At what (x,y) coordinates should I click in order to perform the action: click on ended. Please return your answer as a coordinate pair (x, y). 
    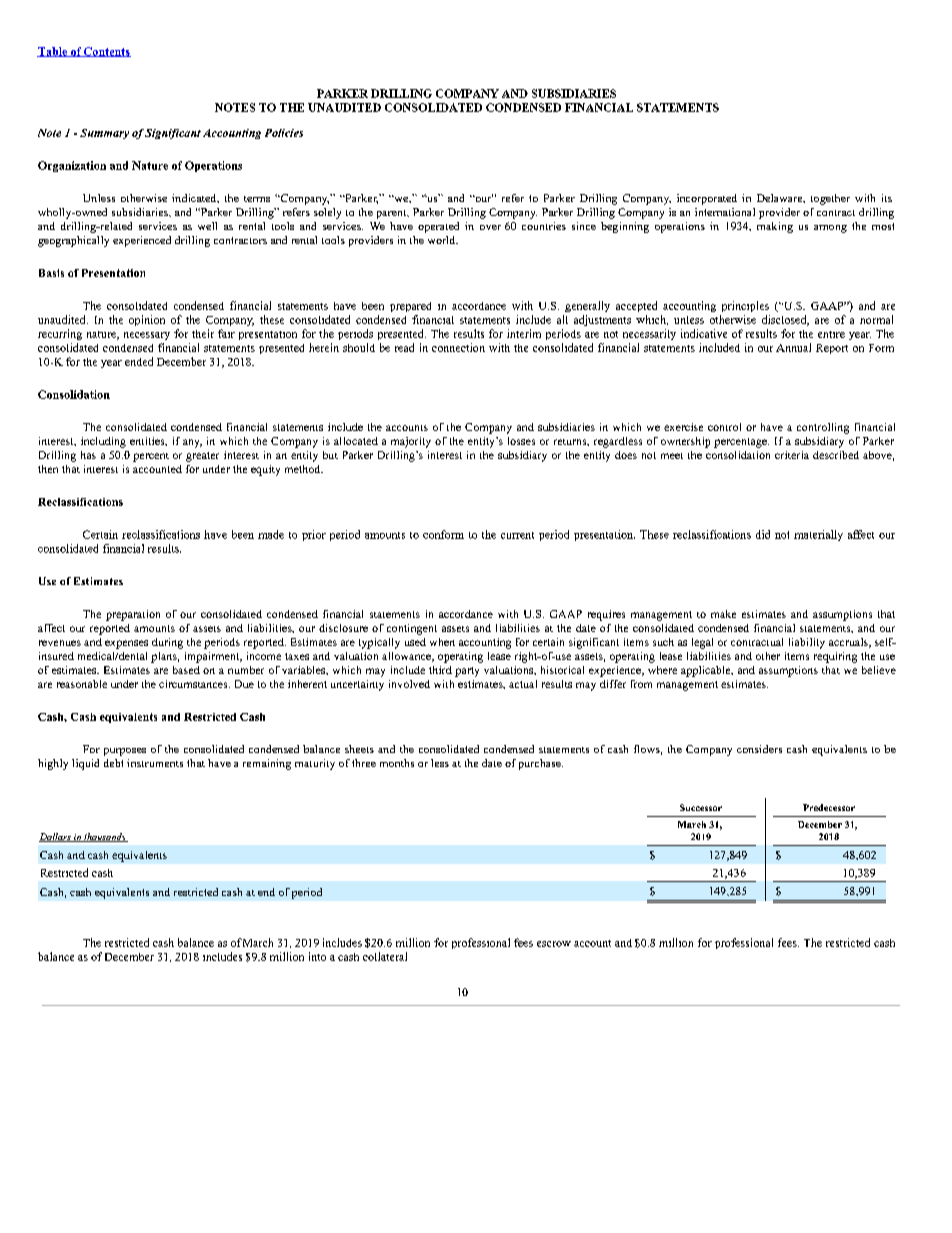
    Looking at the image, I should click on (139, 361).
